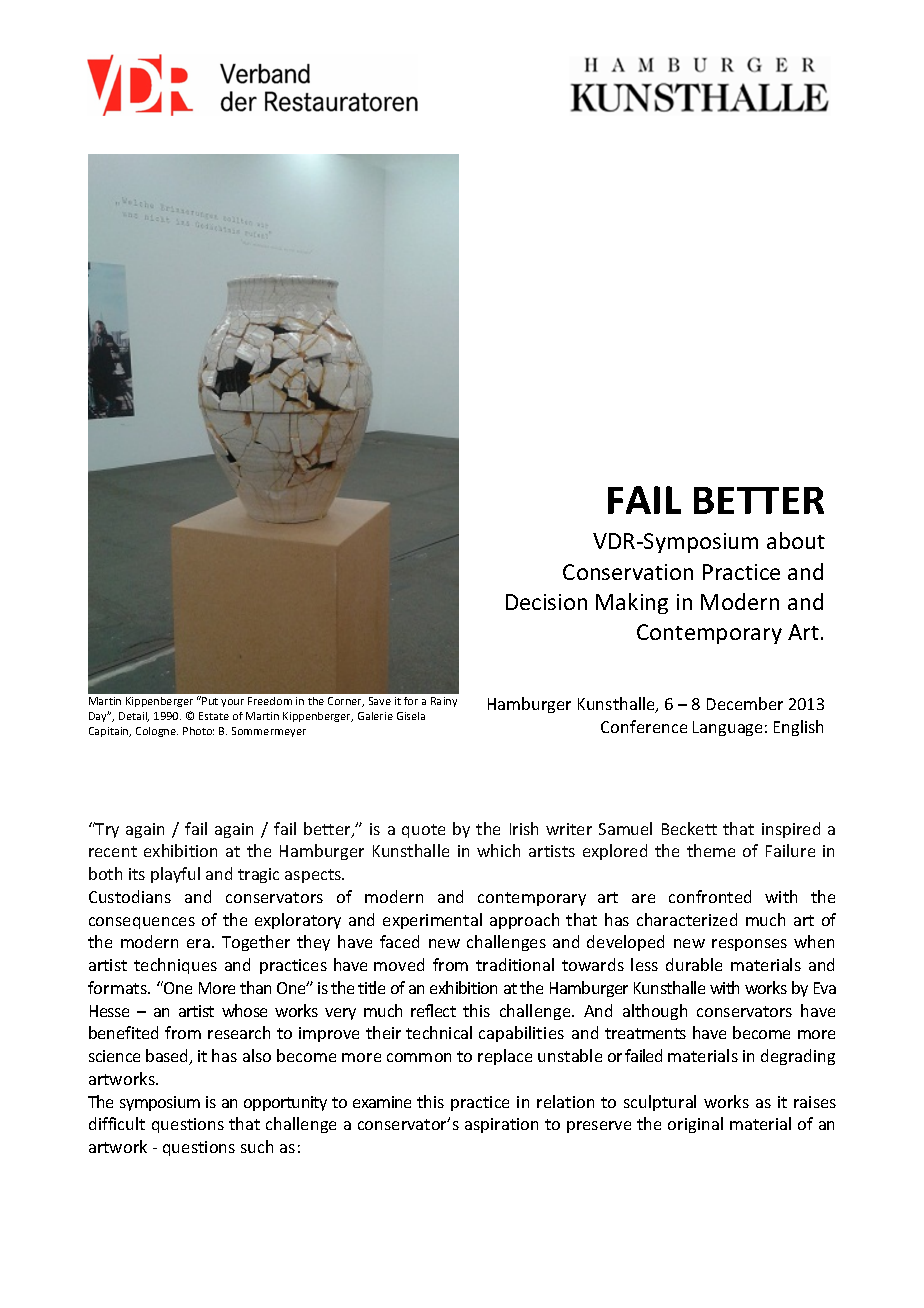 The height and width of the document is (1308, 924). I want to click on about, so click(796, 540).
